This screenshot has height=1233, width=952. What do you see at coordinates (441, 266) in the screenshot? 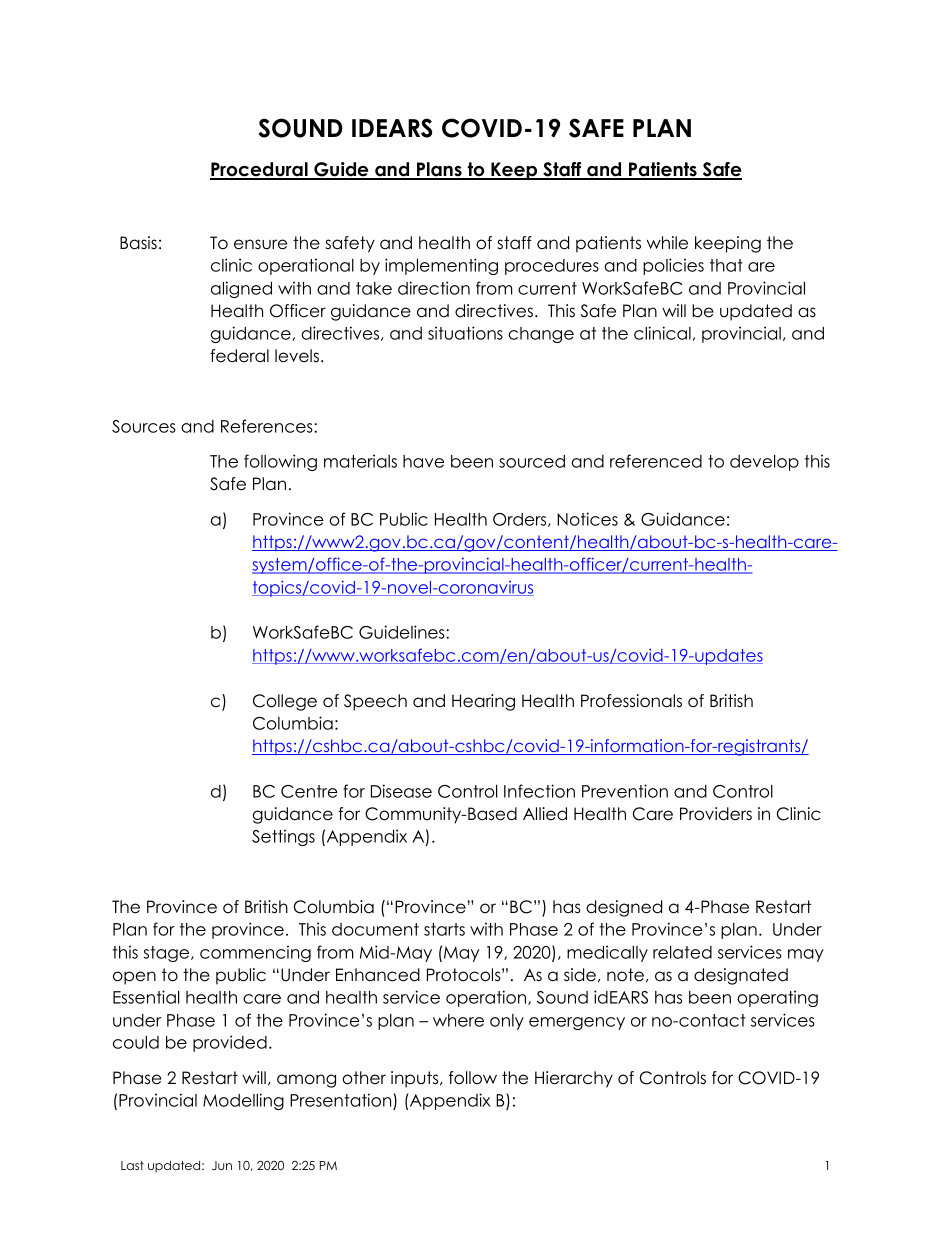
I see `implementing` at bounding box center [441, 266].
